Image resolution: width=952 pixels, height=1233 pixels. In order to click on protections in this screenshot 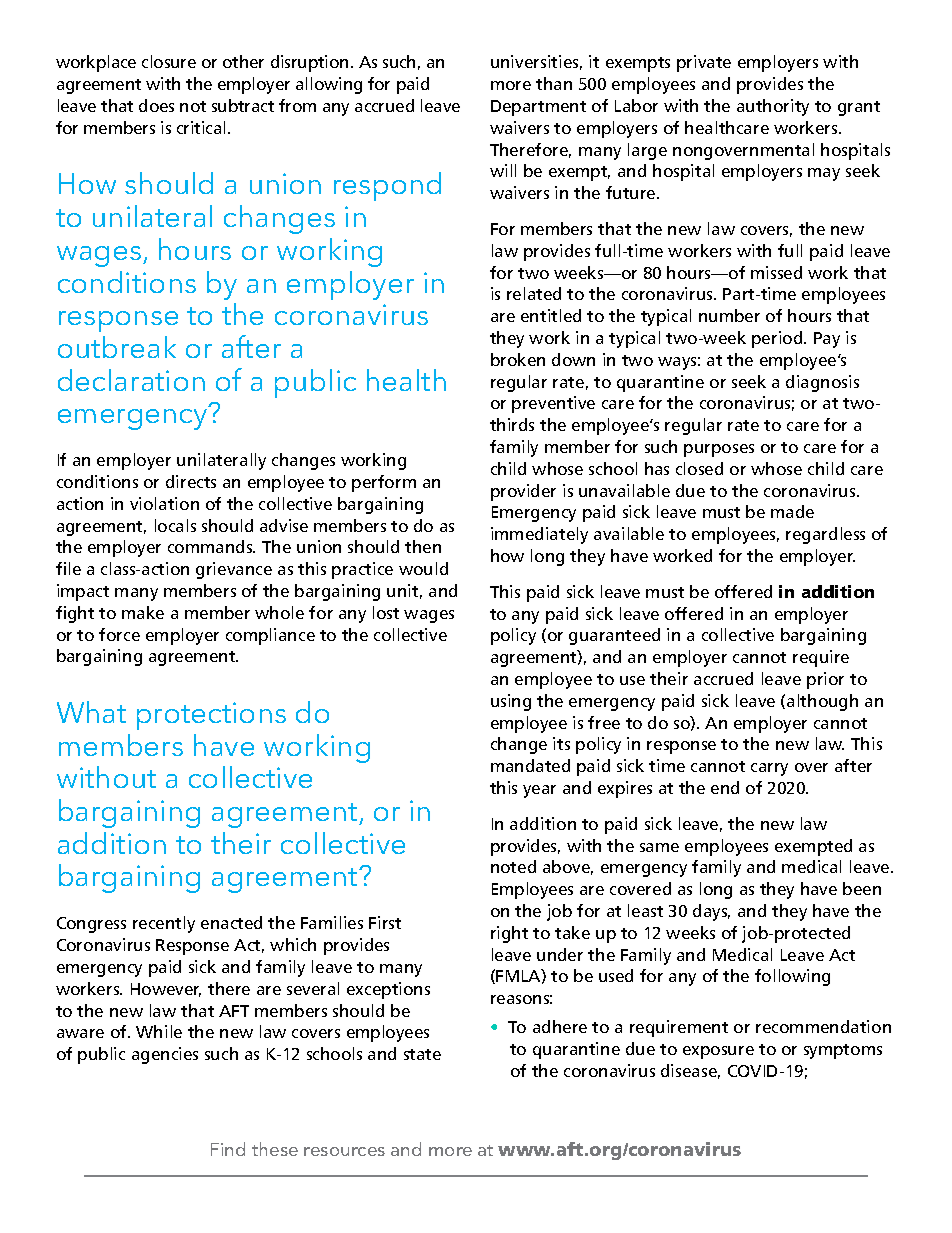, I will do `click(211, 716)`.
